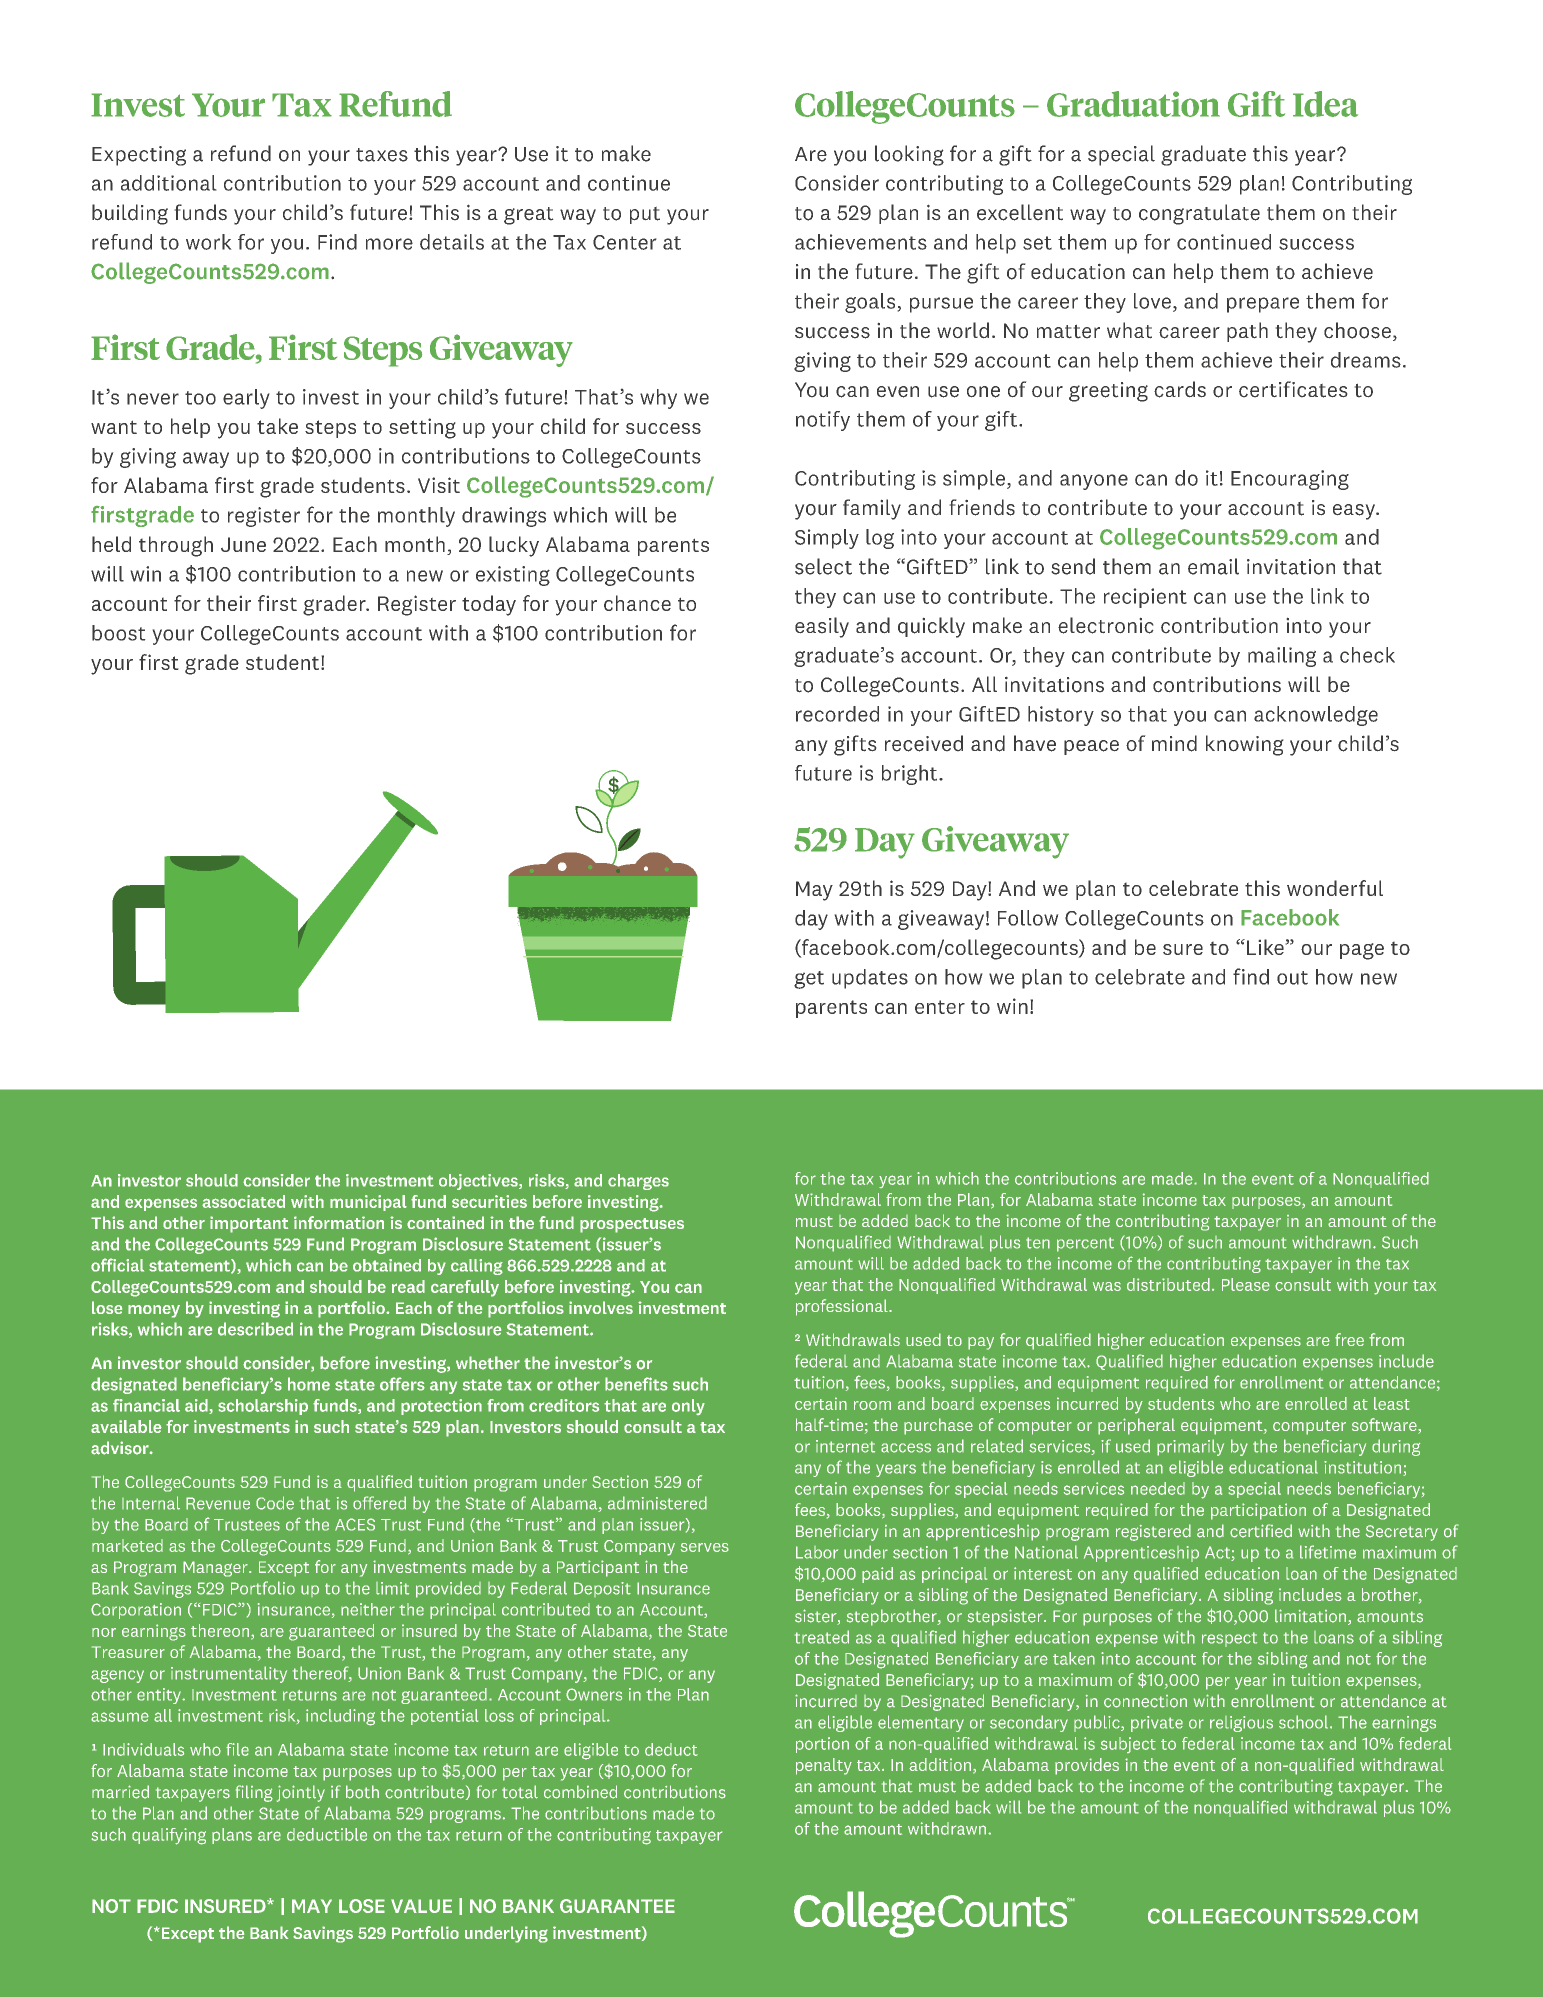  What do you see at coordinates (1213, 566) in the screenshot?
I see `email` at bounding box center [1213, 566].
